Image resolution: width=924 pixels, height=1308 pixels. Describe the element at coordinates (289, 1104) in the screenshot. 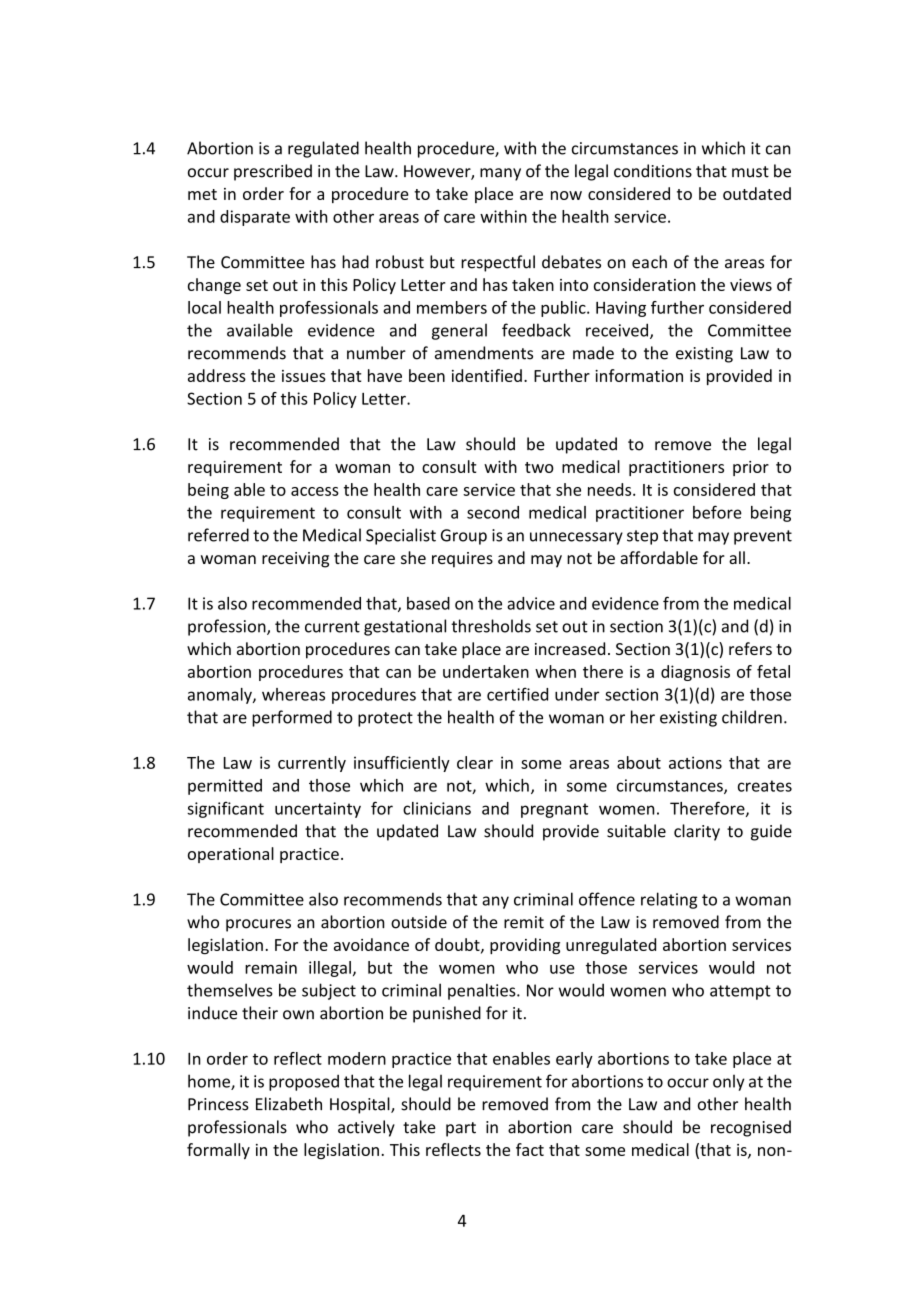

I see `Elizabeth` at that location.
